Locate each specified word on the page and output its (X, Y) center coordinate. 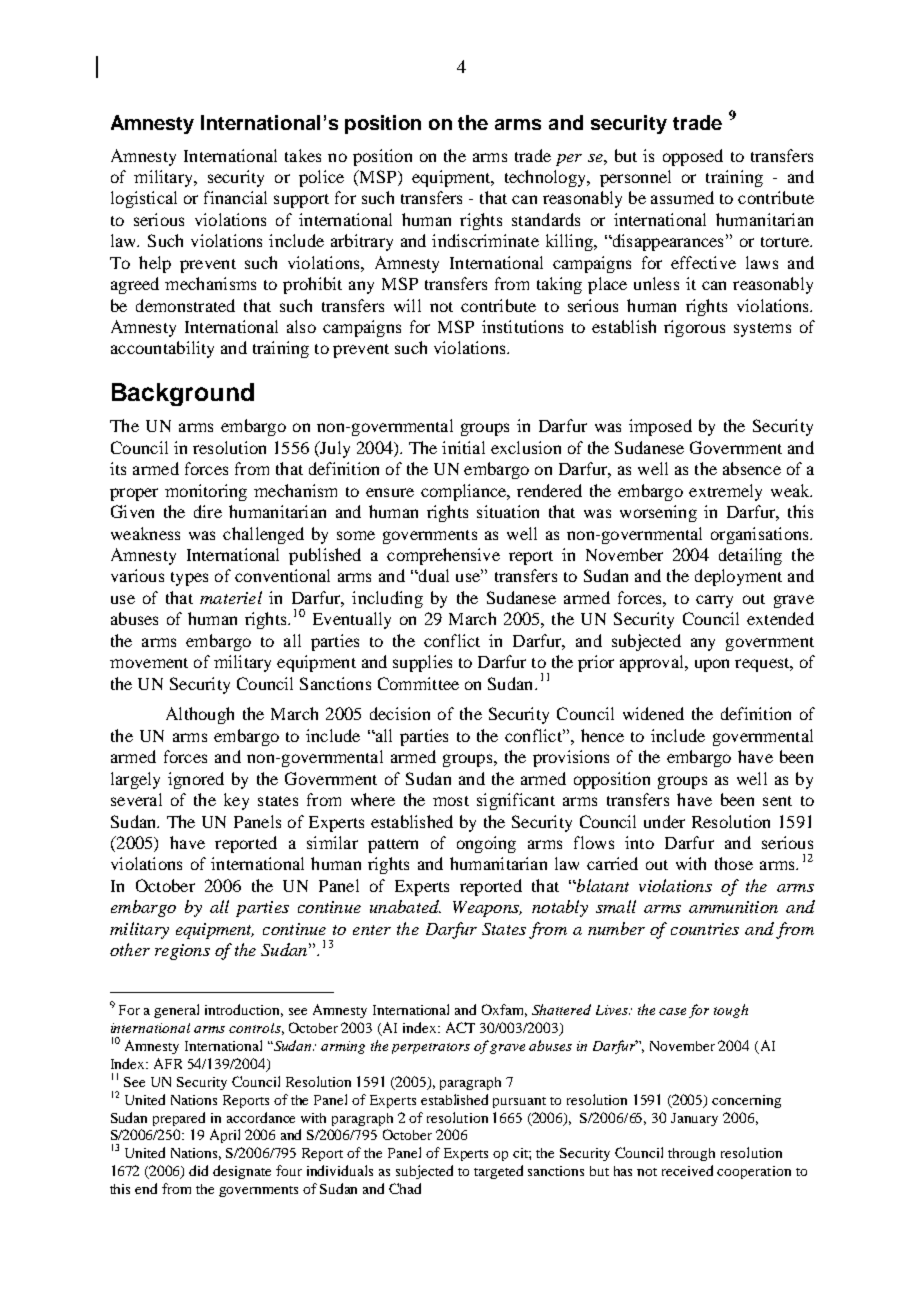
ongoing (486, 844)
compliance (465, 492)
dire (208, 511)
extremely (725, 492)
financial (235, 197)
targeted (498, 1172)
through (691, 1154)
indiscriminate (485, 240)
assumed (682, 197)
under (664, 821)
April (225, 1136)
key (236, 801)
